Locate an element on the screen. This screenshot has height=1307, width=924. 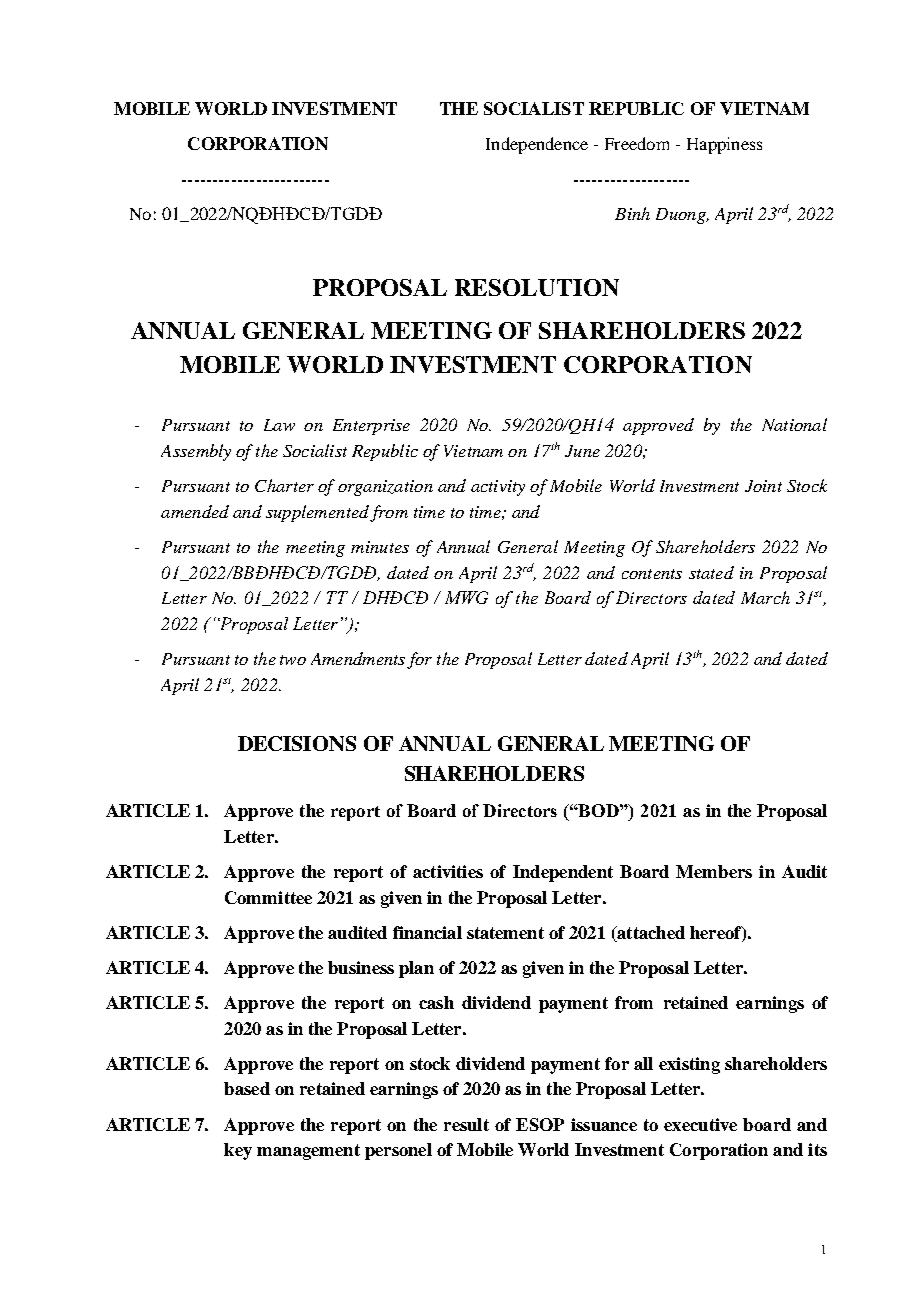
Independence is located at coordinates (537, 145).
